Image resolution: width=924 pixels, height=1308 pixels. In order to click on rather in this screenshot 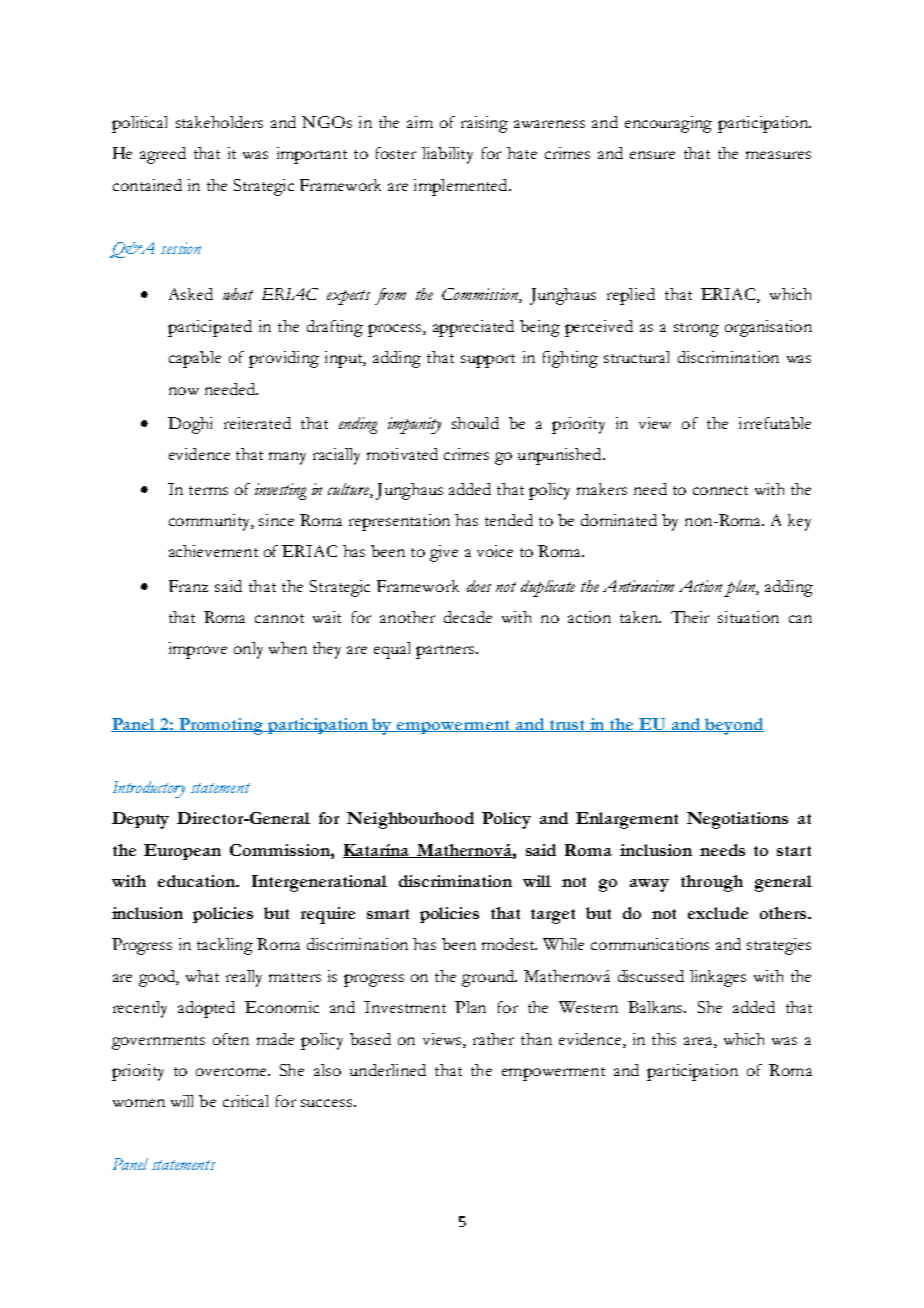, I will do `click(493, 1039)`.
